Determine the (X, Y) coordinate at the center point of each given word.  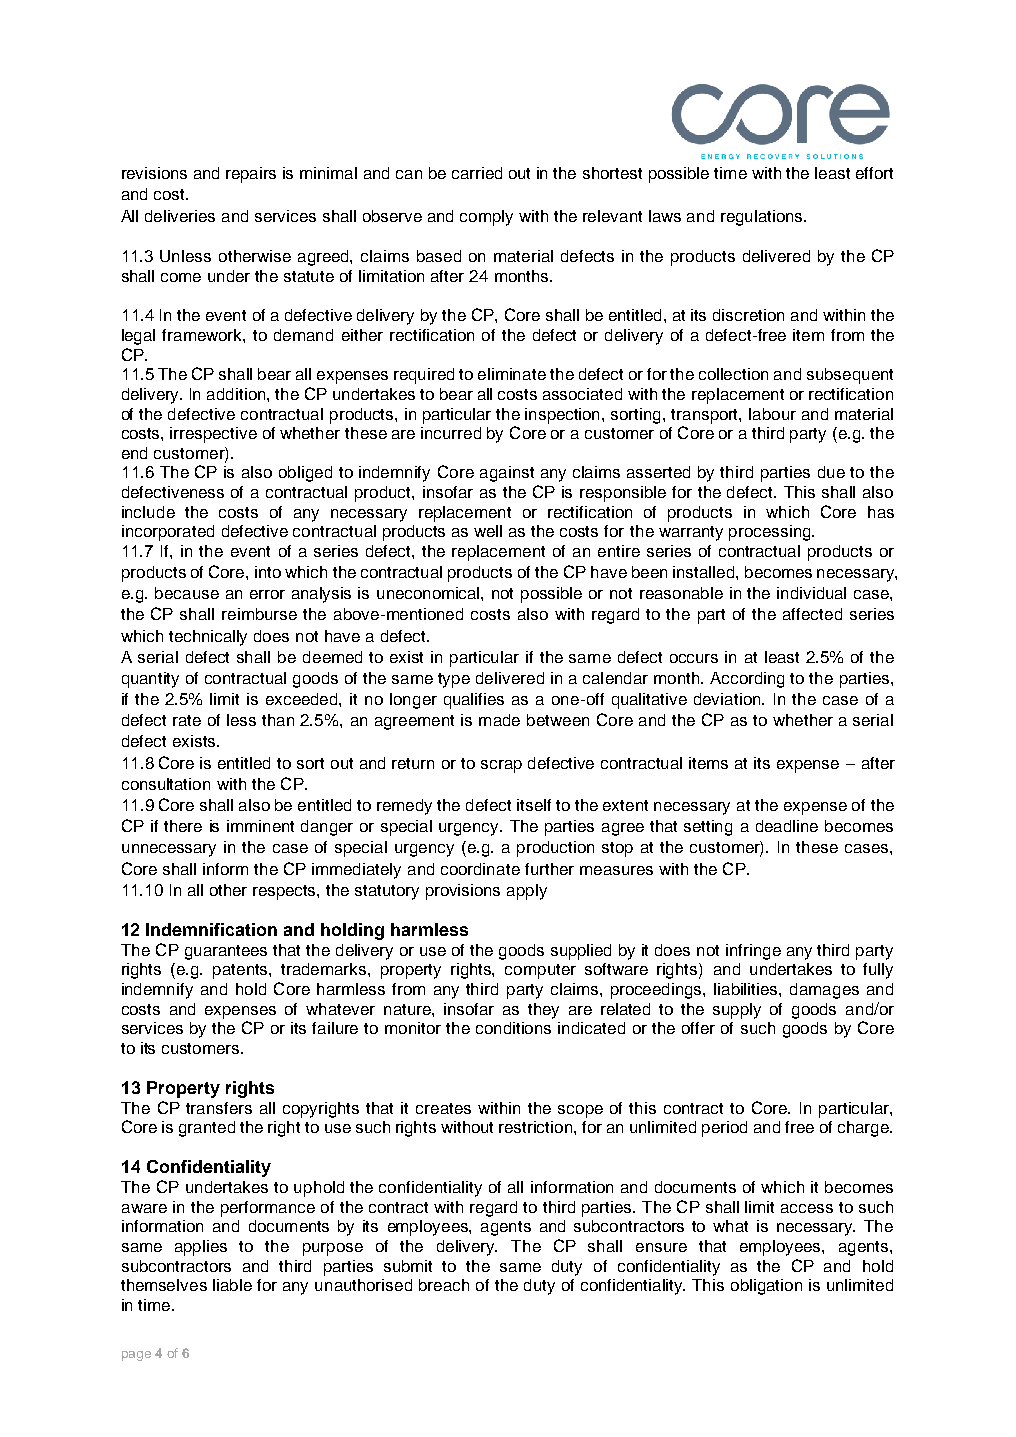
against (507, 474)
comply (486, 218)
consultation (166, 784)
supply (737, 1011)
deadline (787, 826)
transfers (219, 1108)
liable (232, 1285)
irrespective (213, 435)
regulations (763, 218)
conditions (513, 1028)
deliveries (180, 216)
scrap (501, 766)
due (831, 472)
